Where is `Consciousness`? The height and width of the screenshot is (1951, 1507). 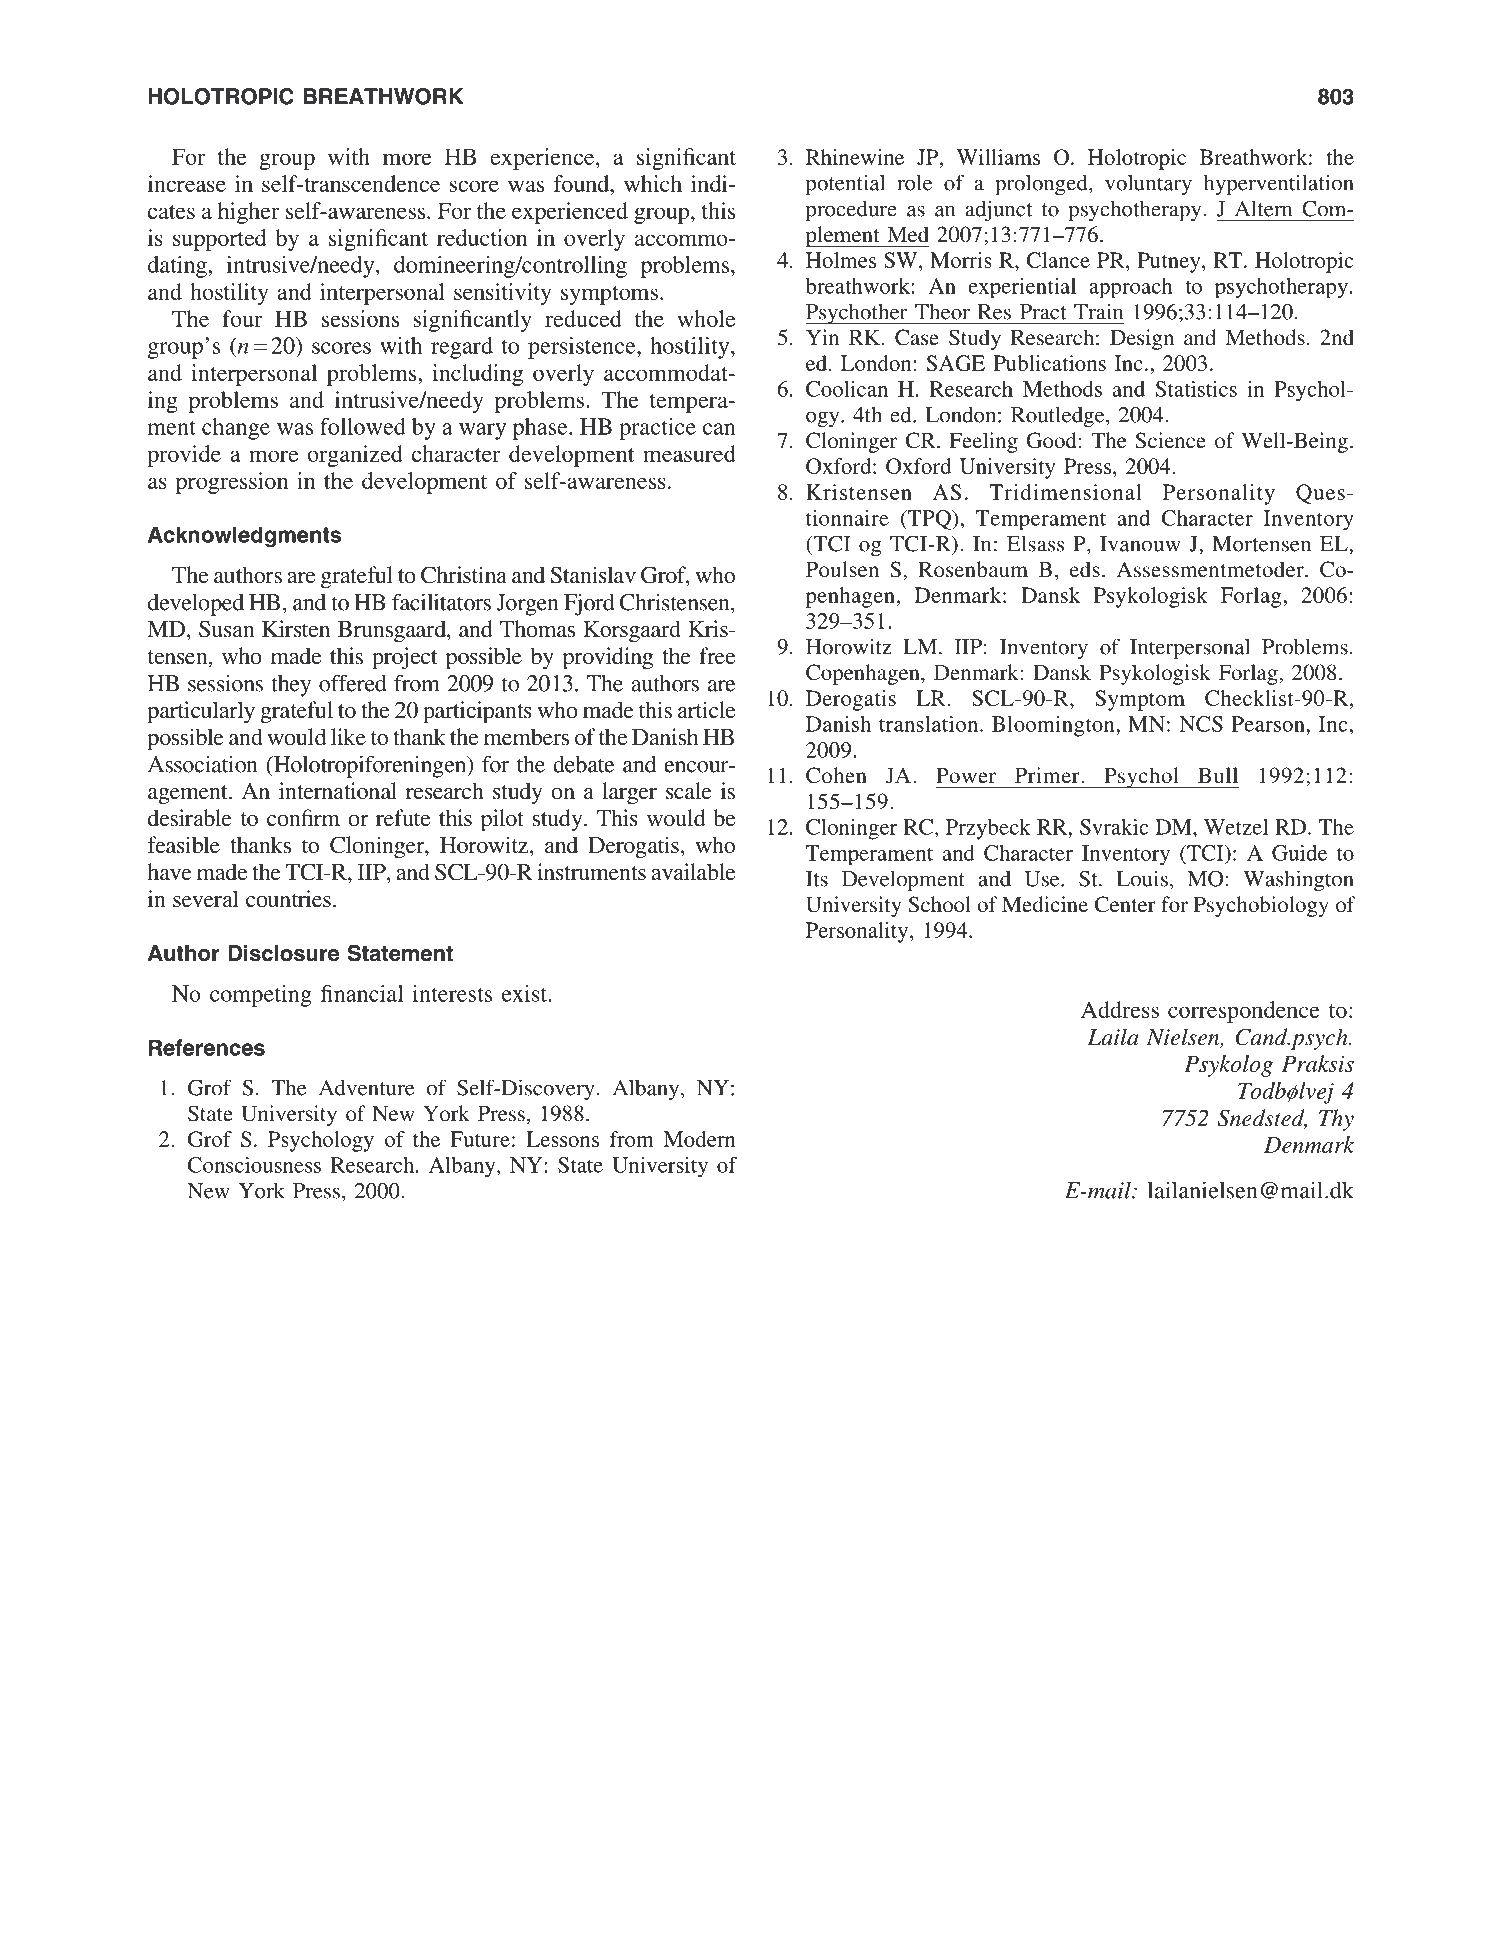
Consciousness is located at coordinates (254, 1165).
